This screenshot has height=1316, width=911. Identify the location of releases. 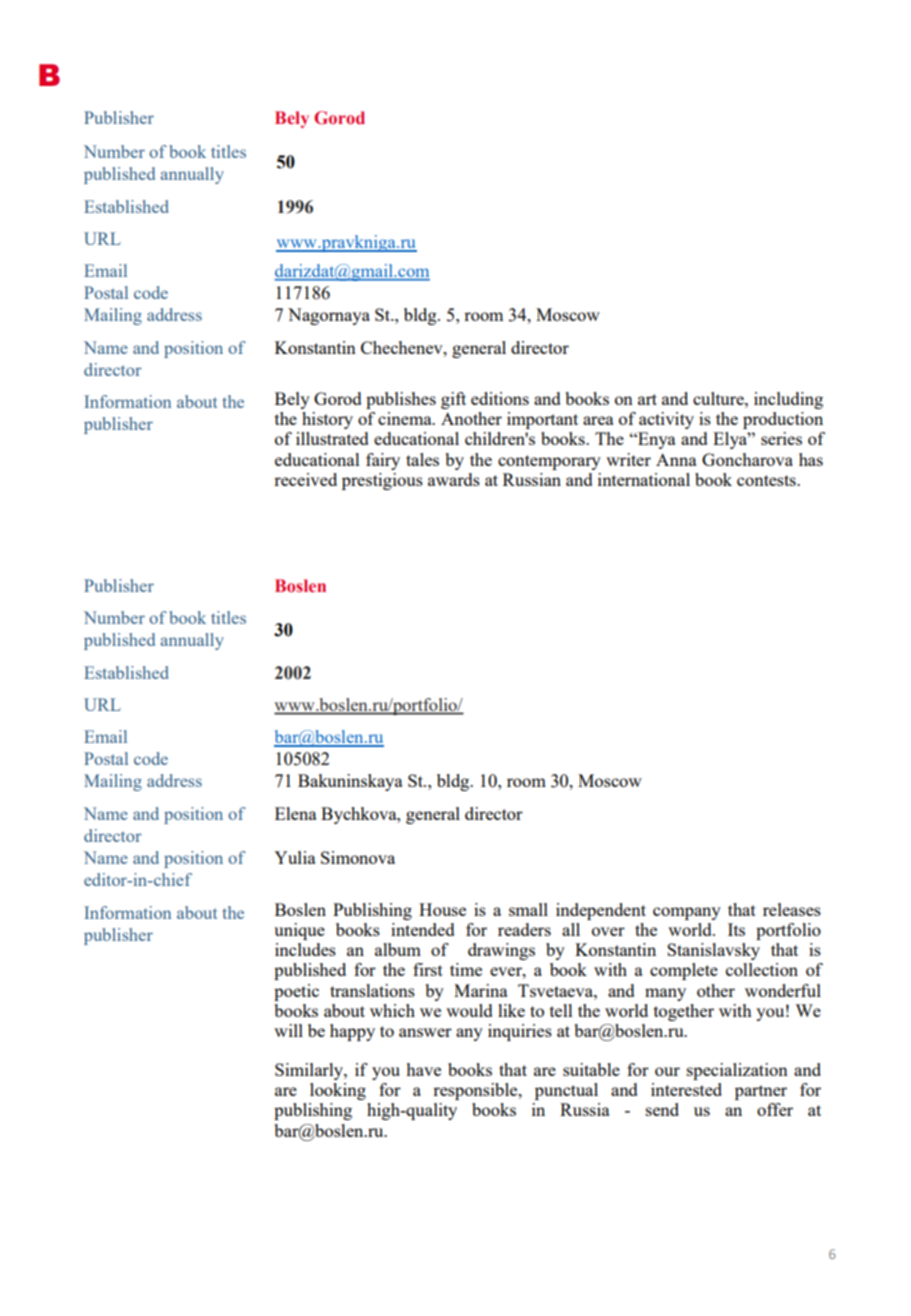
(792, 909).
